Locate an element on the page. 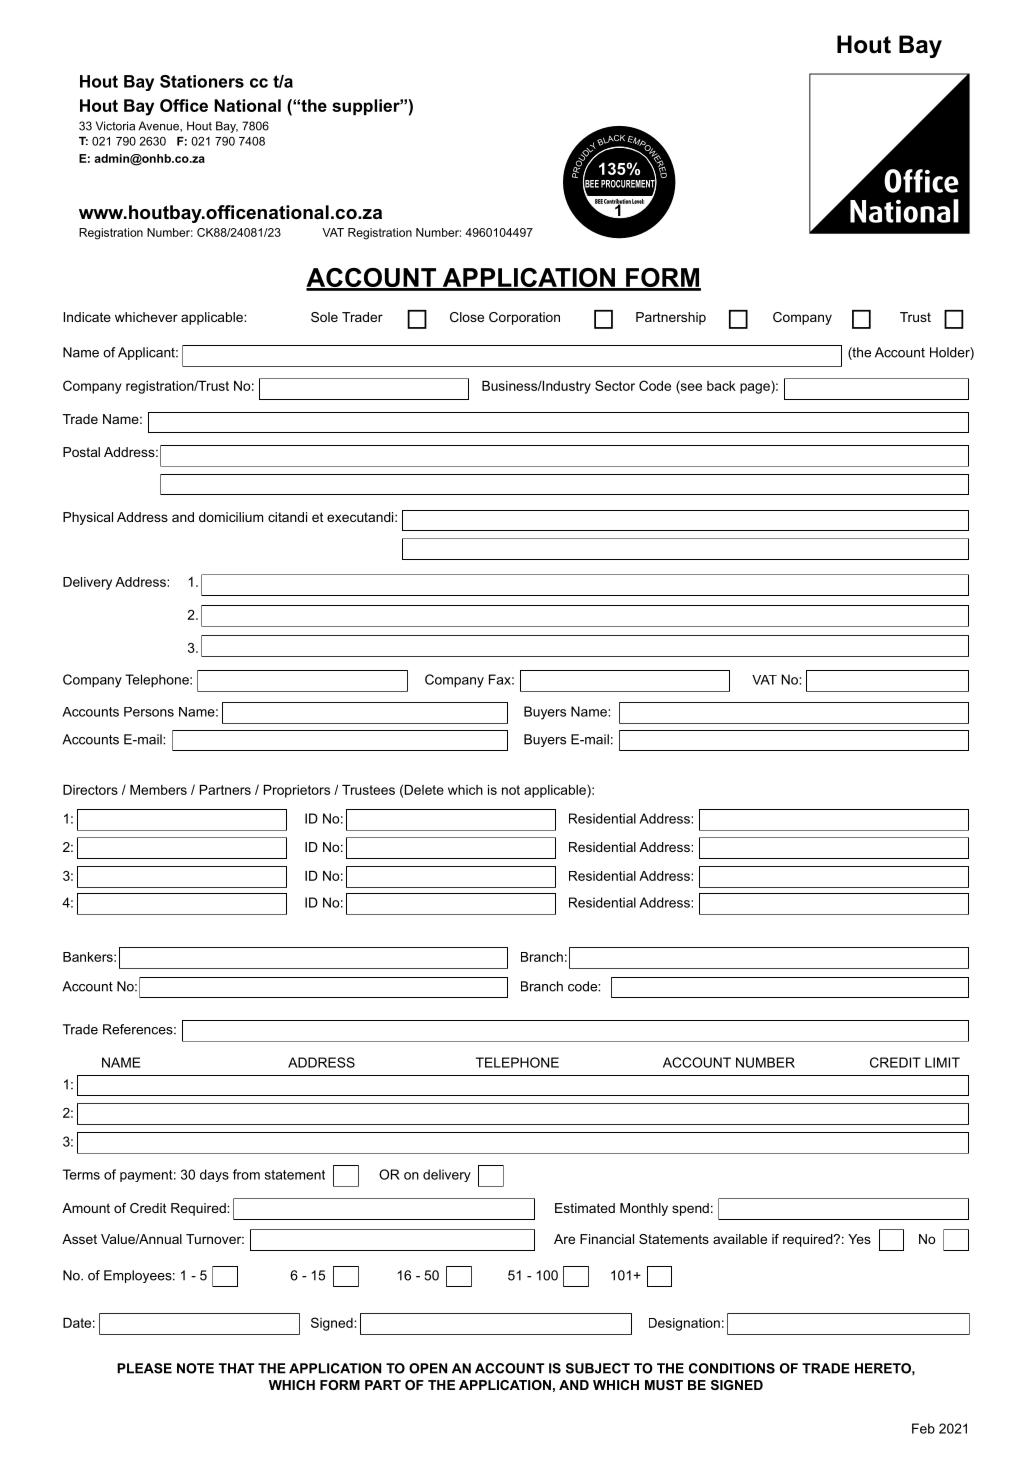  back is located at coordinates (721, 386).
